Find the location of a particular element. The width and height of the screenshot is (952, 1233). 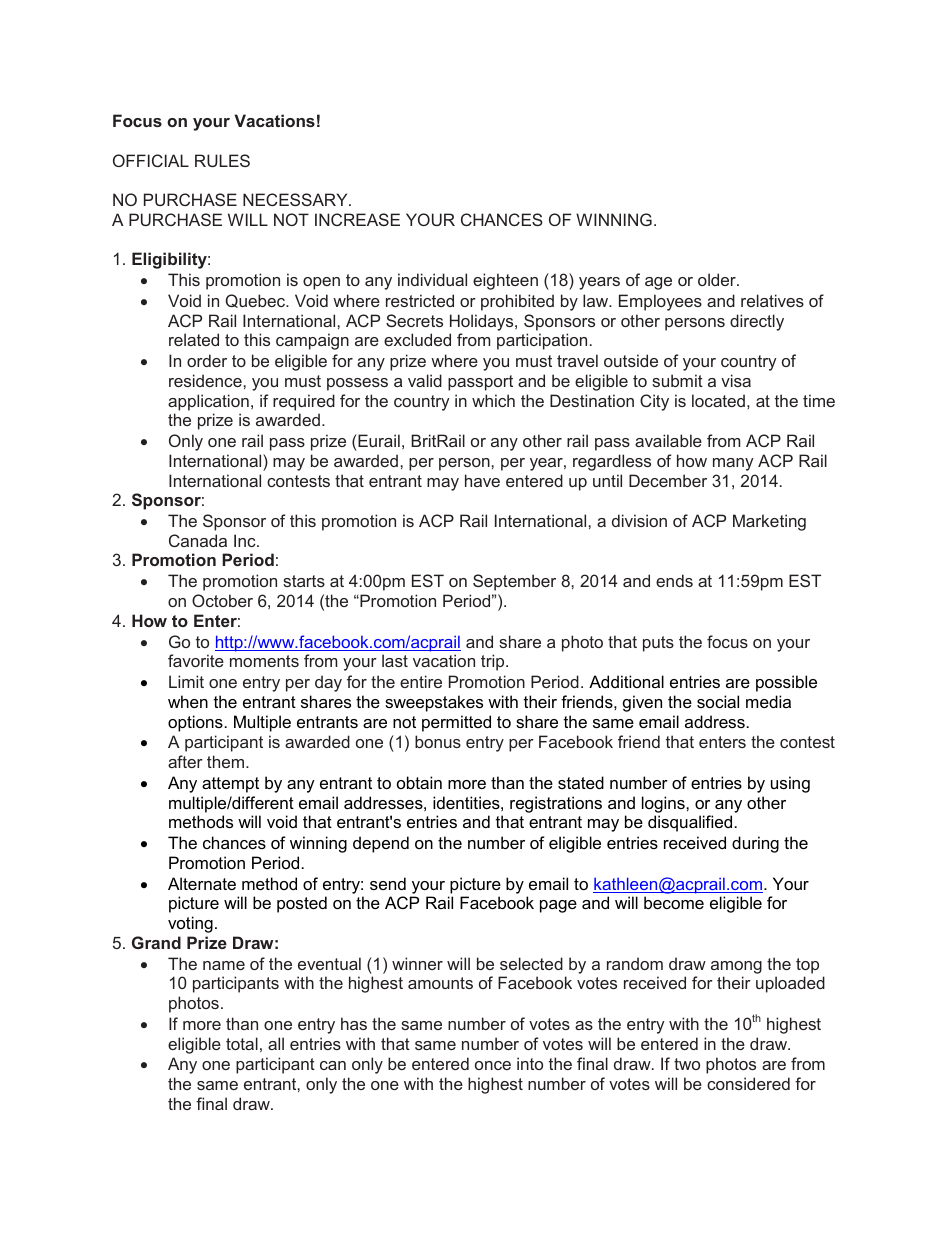

using is located at coordinates (790, 784).
